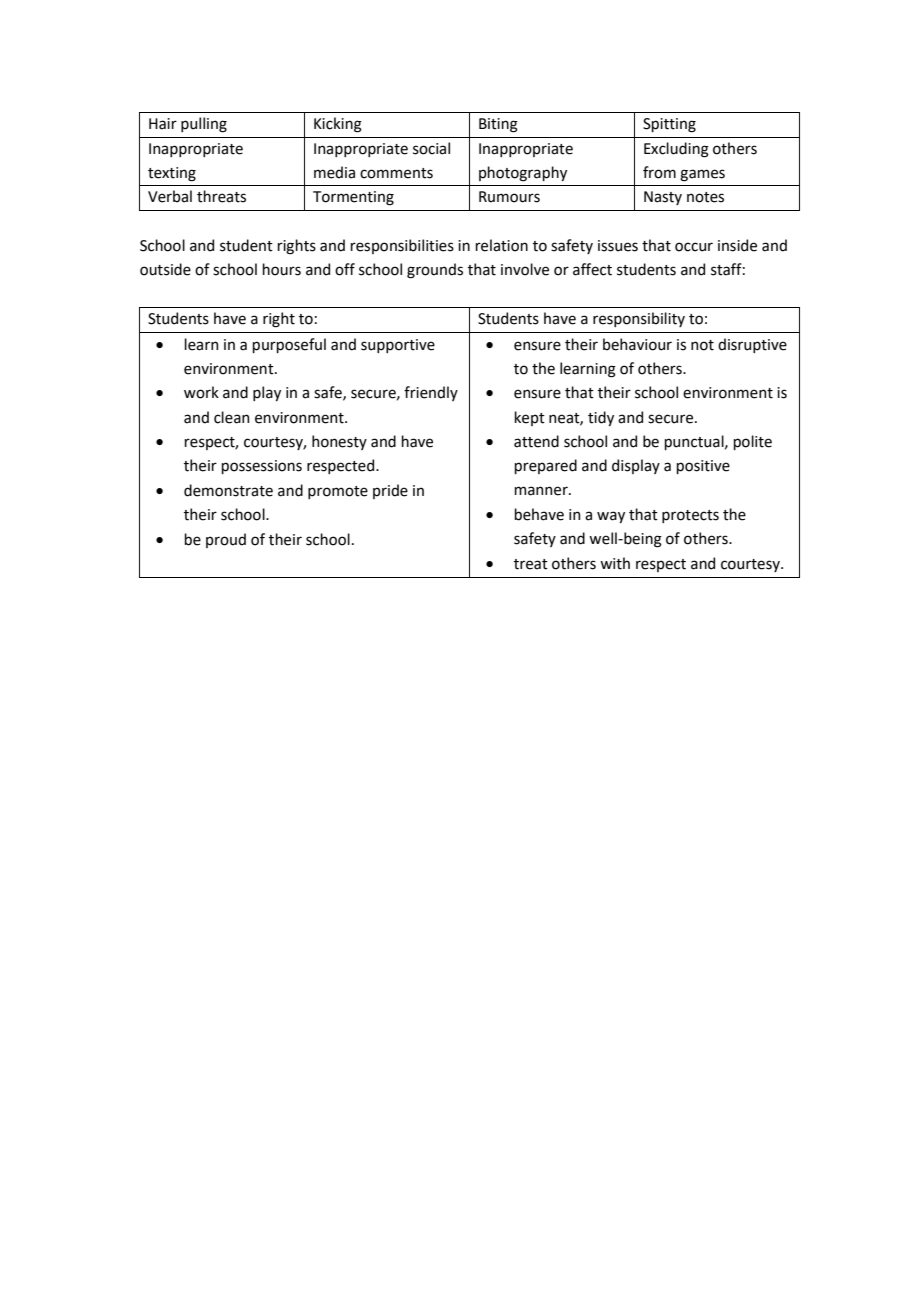 This page has width=924, height=1308. Describe the element at coordinates (201, 392) in the page. I see `work` at that location.
